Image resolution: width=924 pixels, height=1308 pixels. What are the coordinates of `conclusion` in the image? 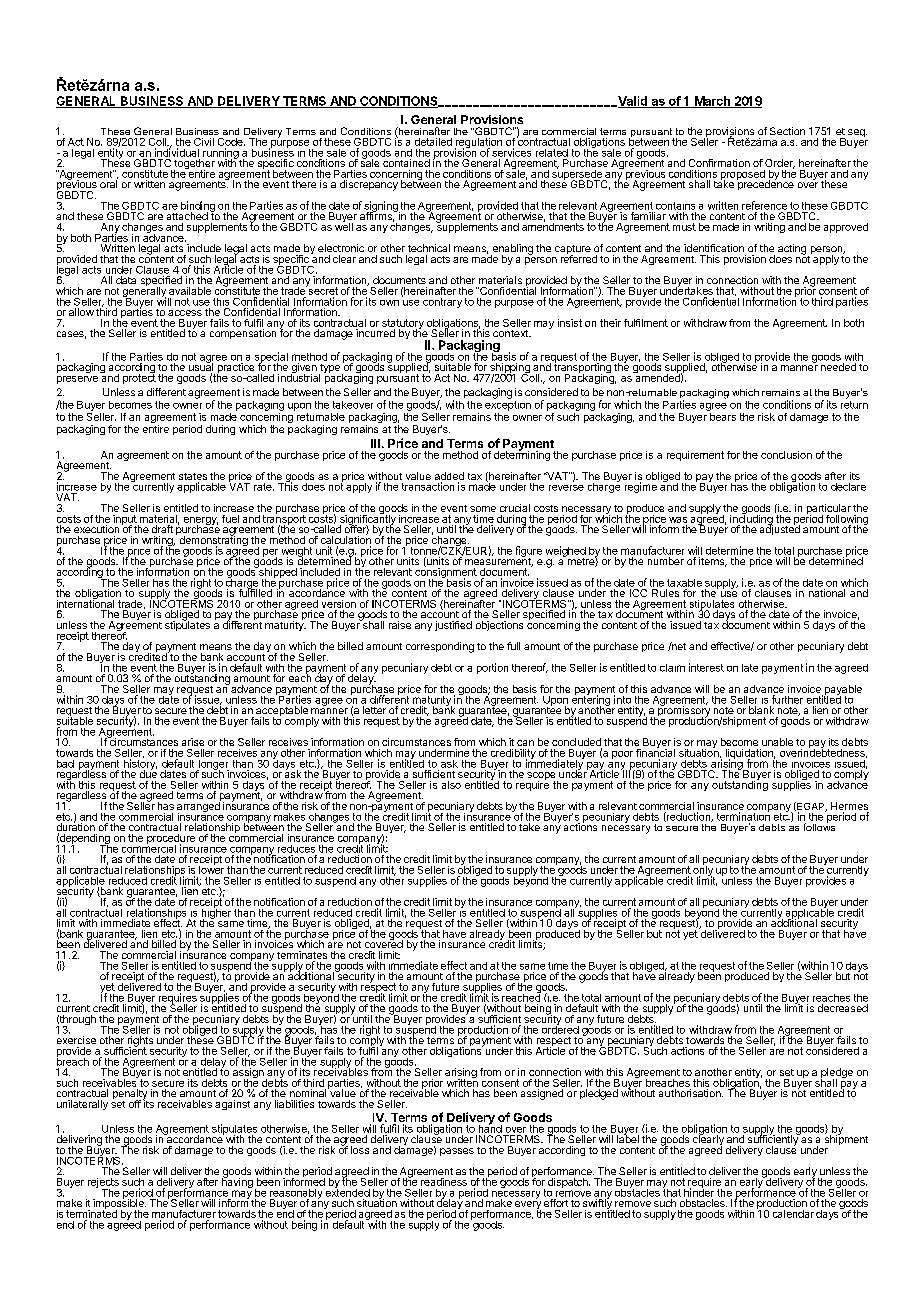 It's located at (786, 455).
